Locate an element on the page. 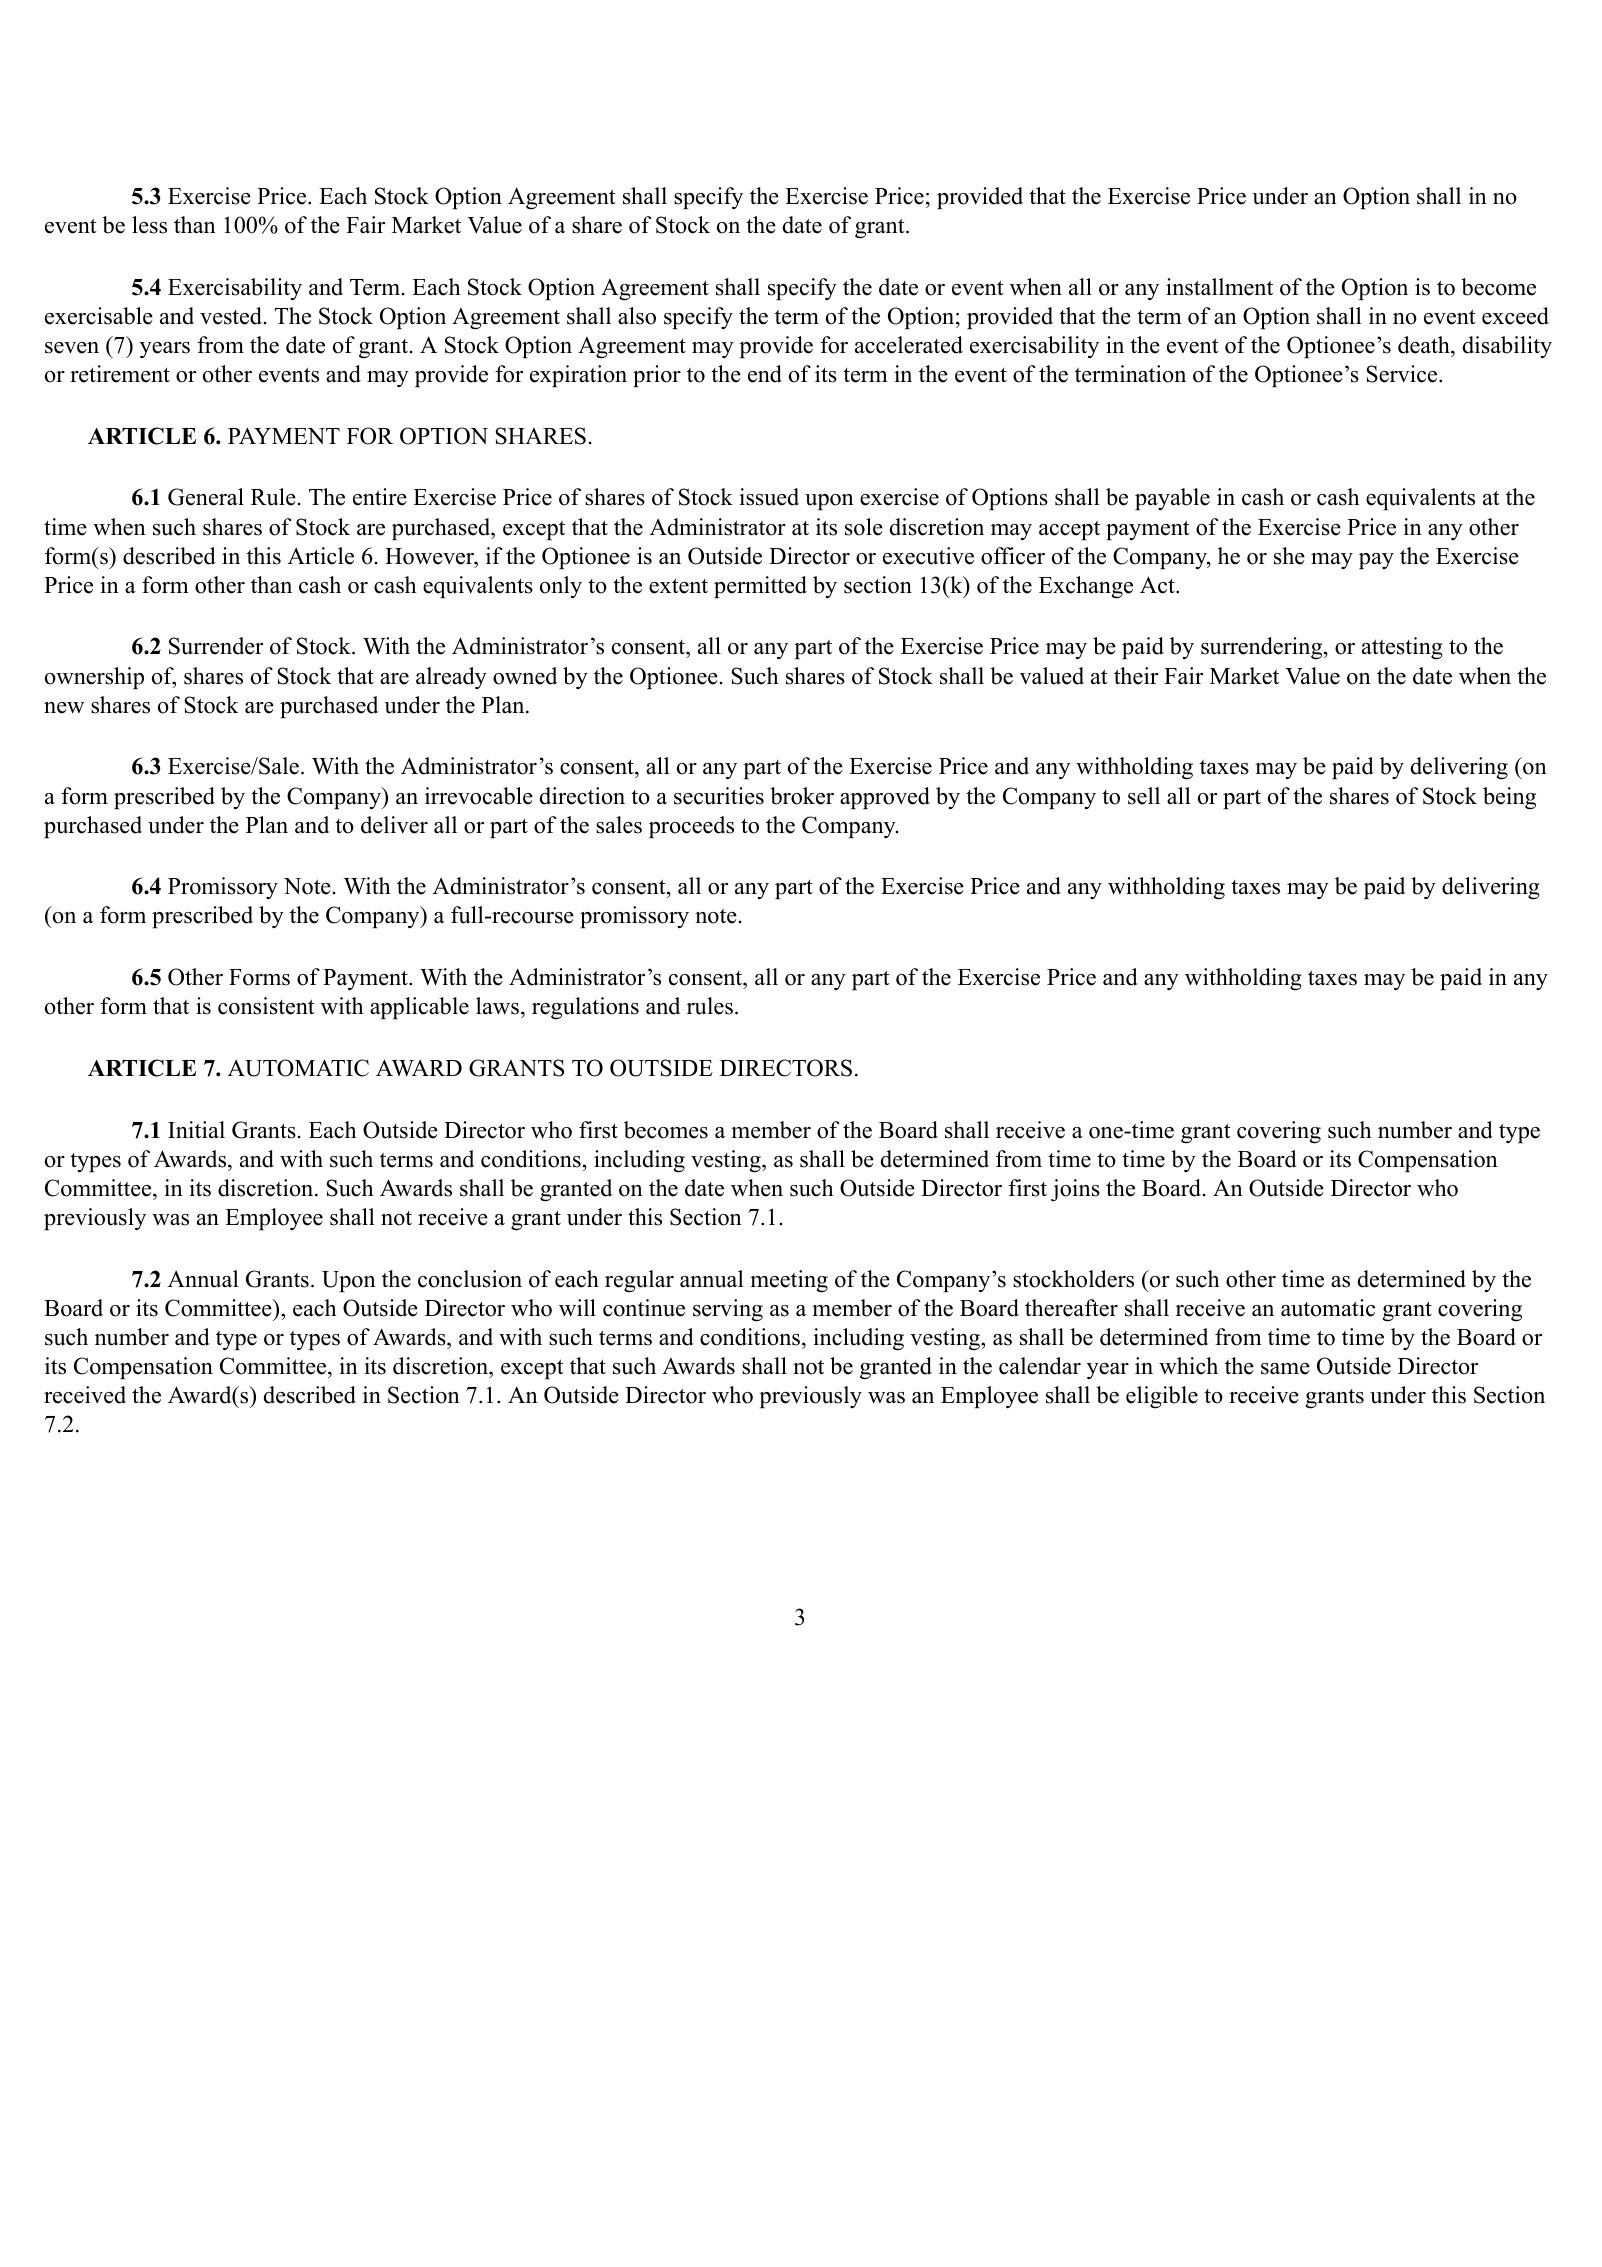 The width and height of the image is (1602, 2267). joins is located at coordinates (1075, 1190).
